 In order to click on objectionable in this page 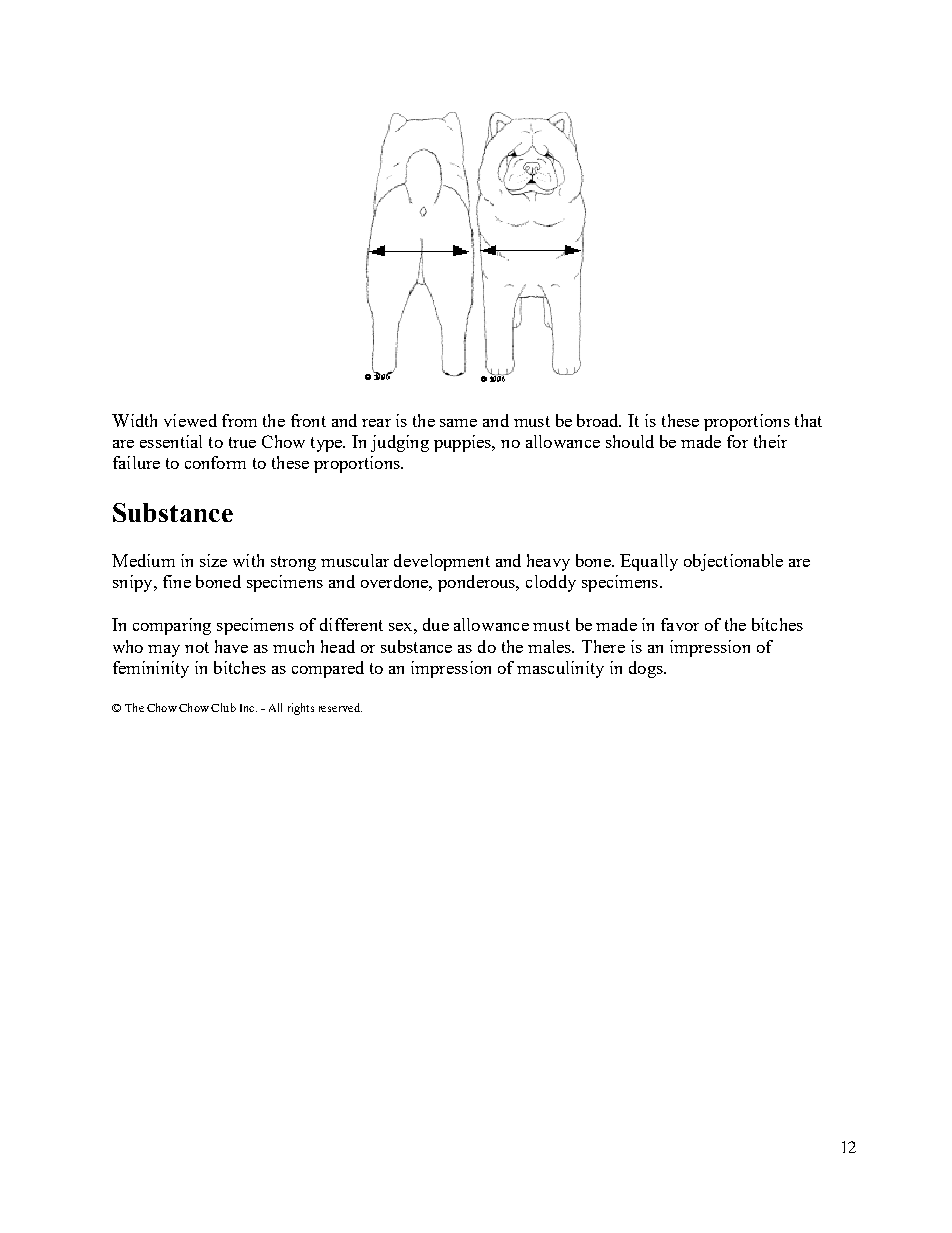, I will do `click(733, 562)`.
